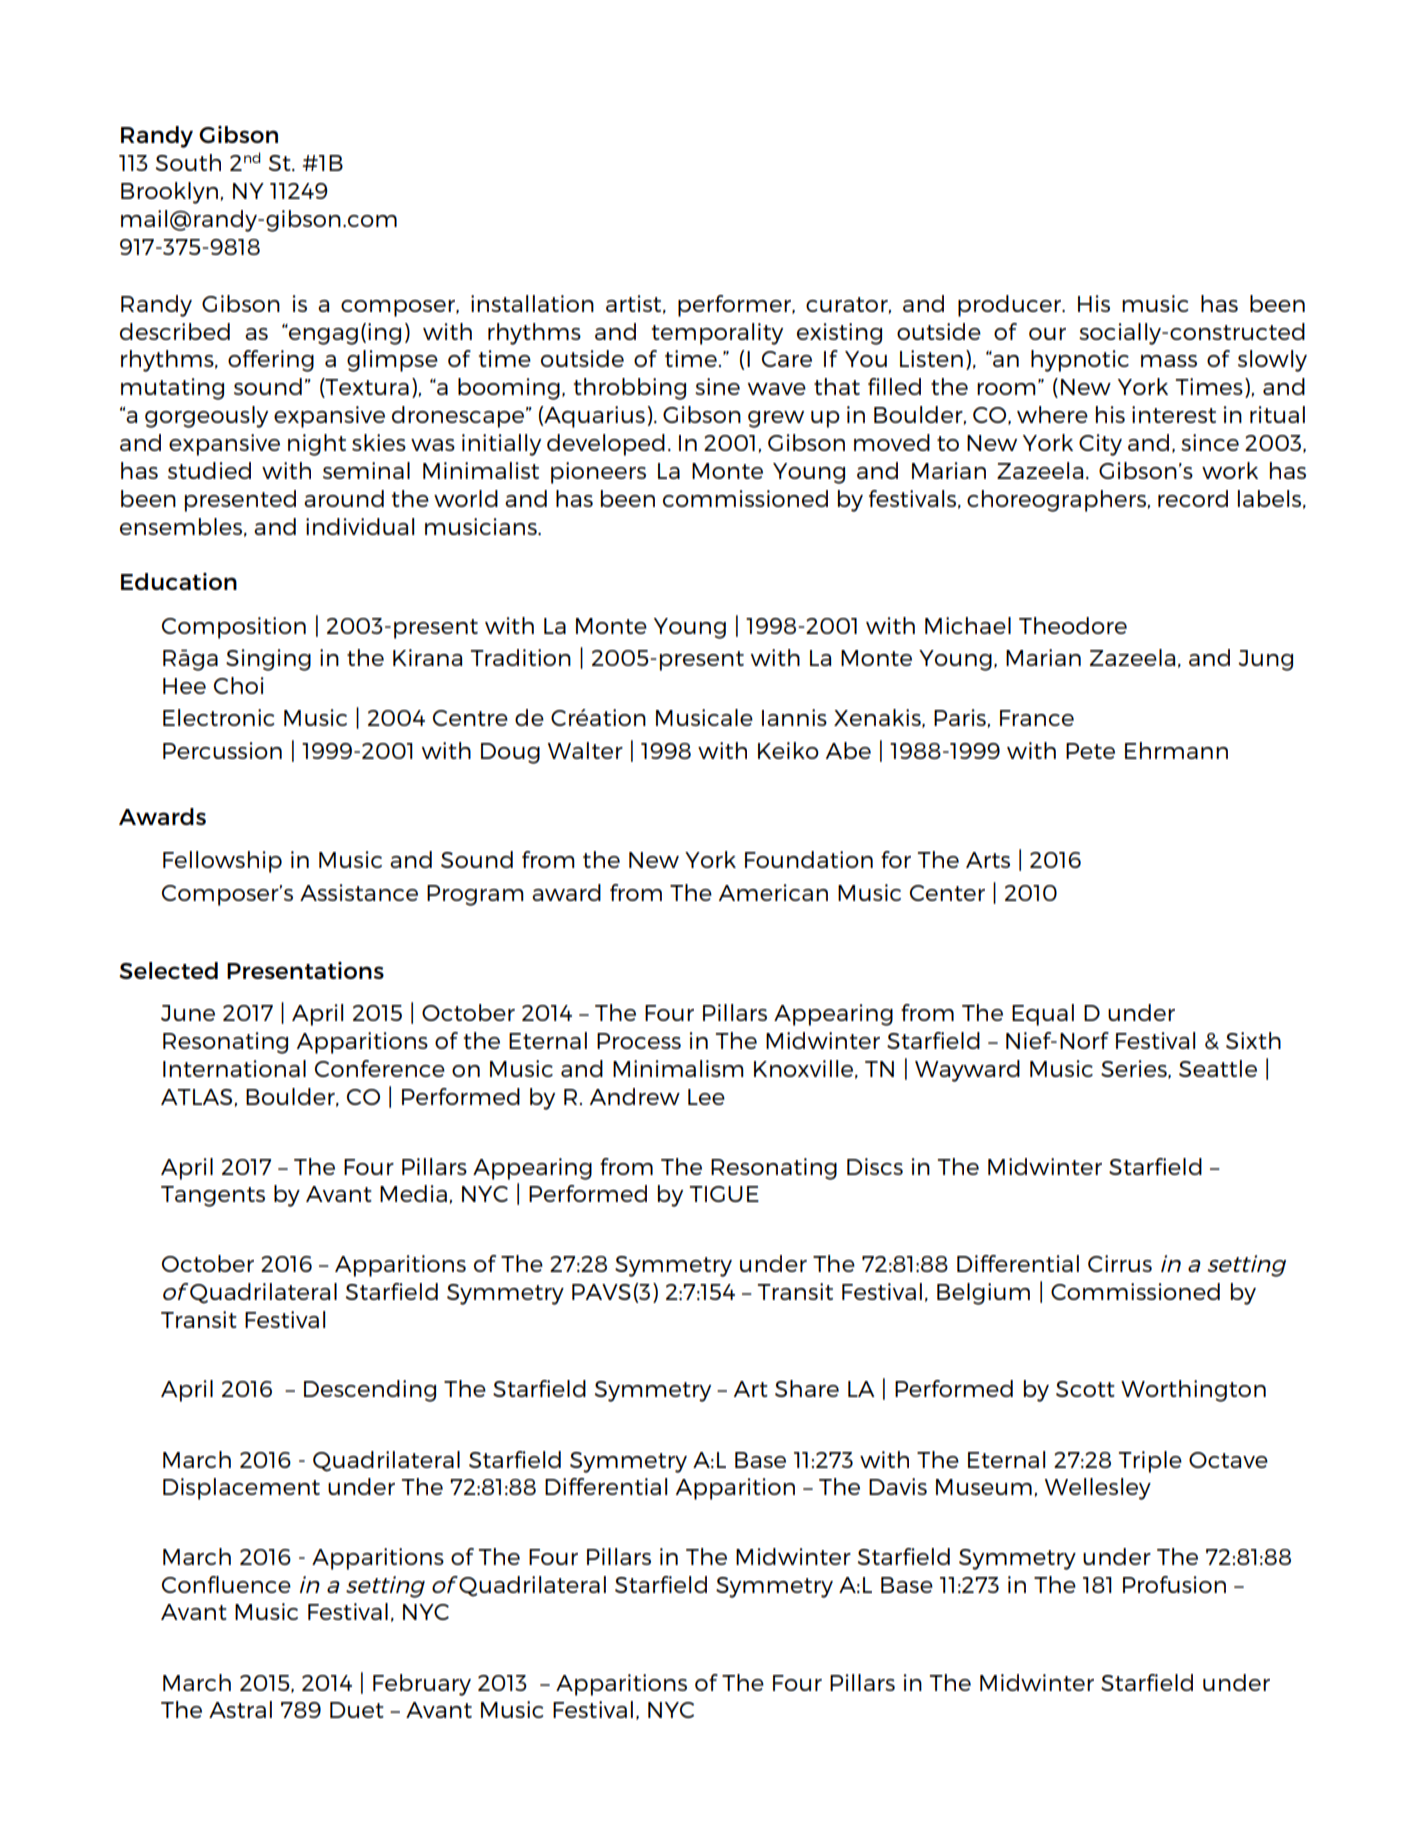 The height and width of the screenshot is (1840, 1422). I want to click on South, so click(188, 162).
